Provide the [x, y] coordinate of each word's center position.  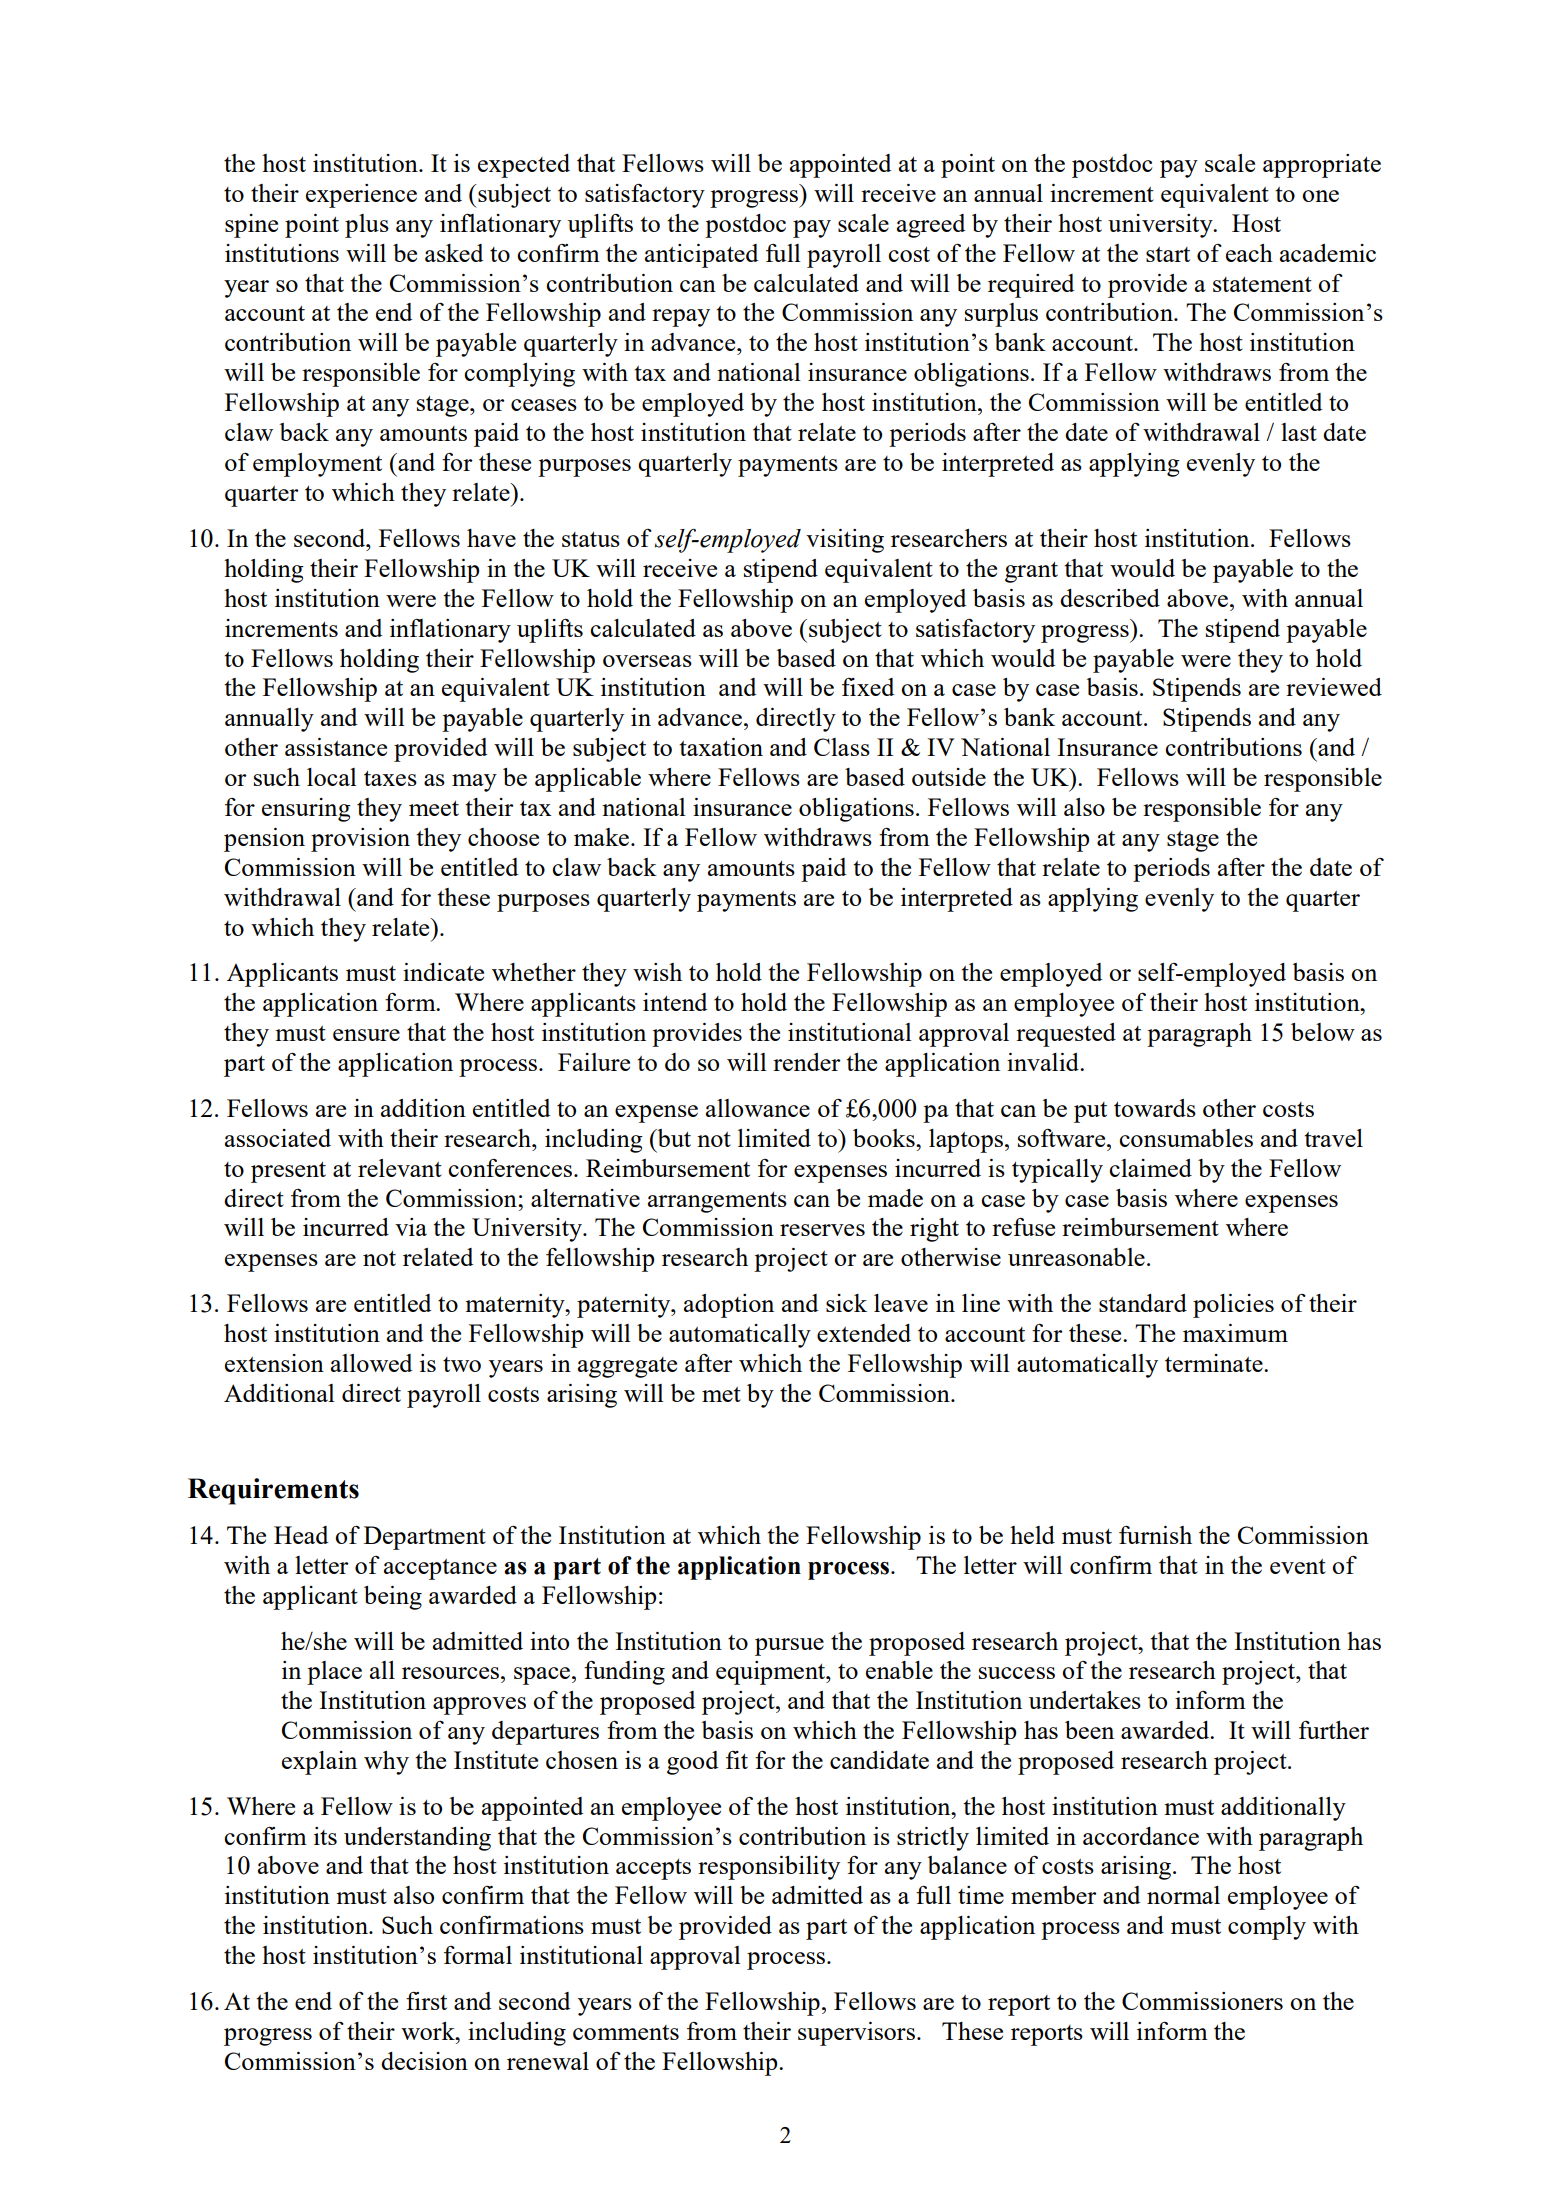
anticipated [701, 256]
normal [1183, 1895]
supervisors [856, 2034]
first [426, 2001]
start [1168, 254]
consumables [1186, 1138]
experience [361, 196]
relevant [400, 1168]
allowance [758, 1108]
